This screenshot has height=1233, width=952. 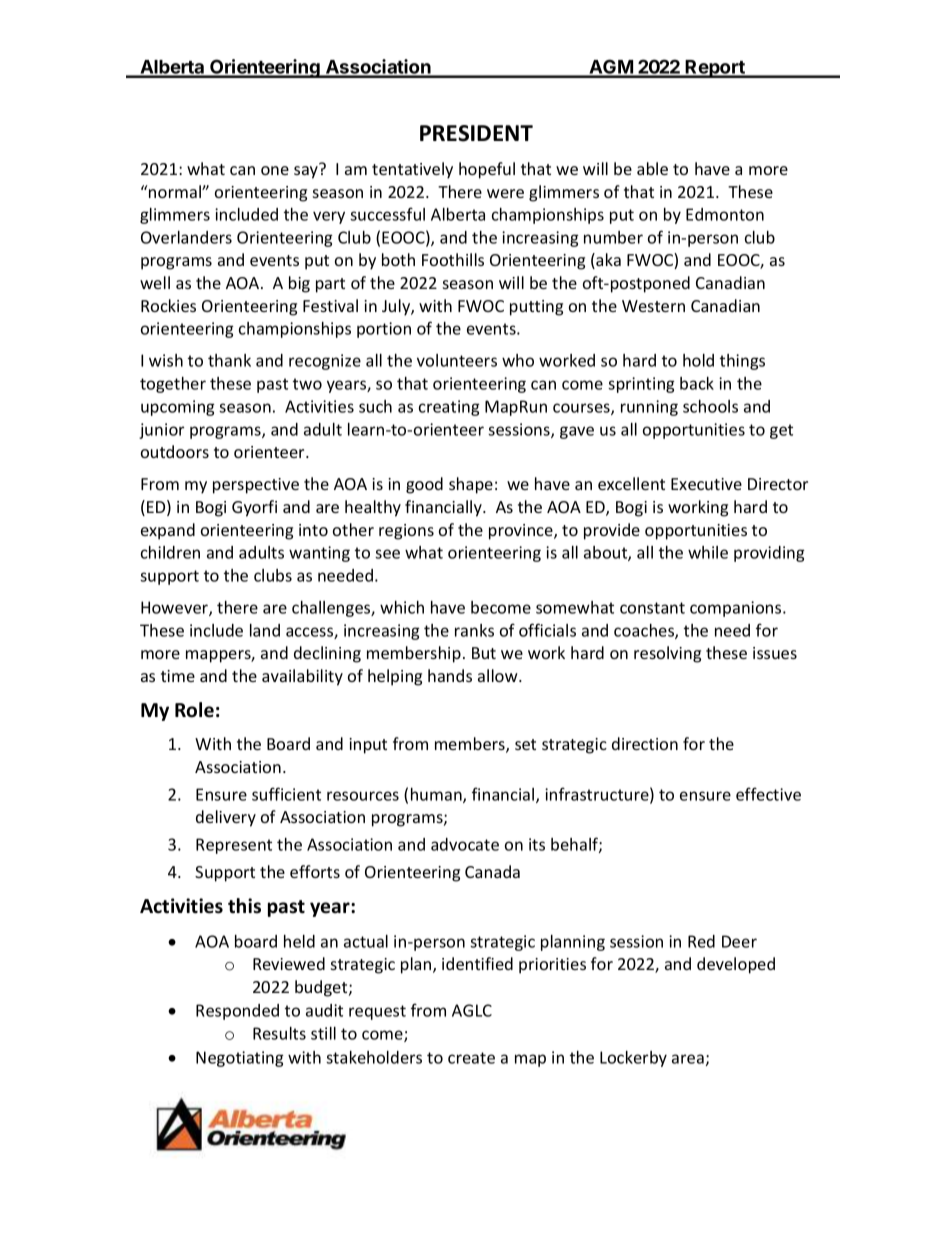 What do you see at coordinates (715, 69) in the screenshot?
I see `Report` at bounding box center [715, 69].
